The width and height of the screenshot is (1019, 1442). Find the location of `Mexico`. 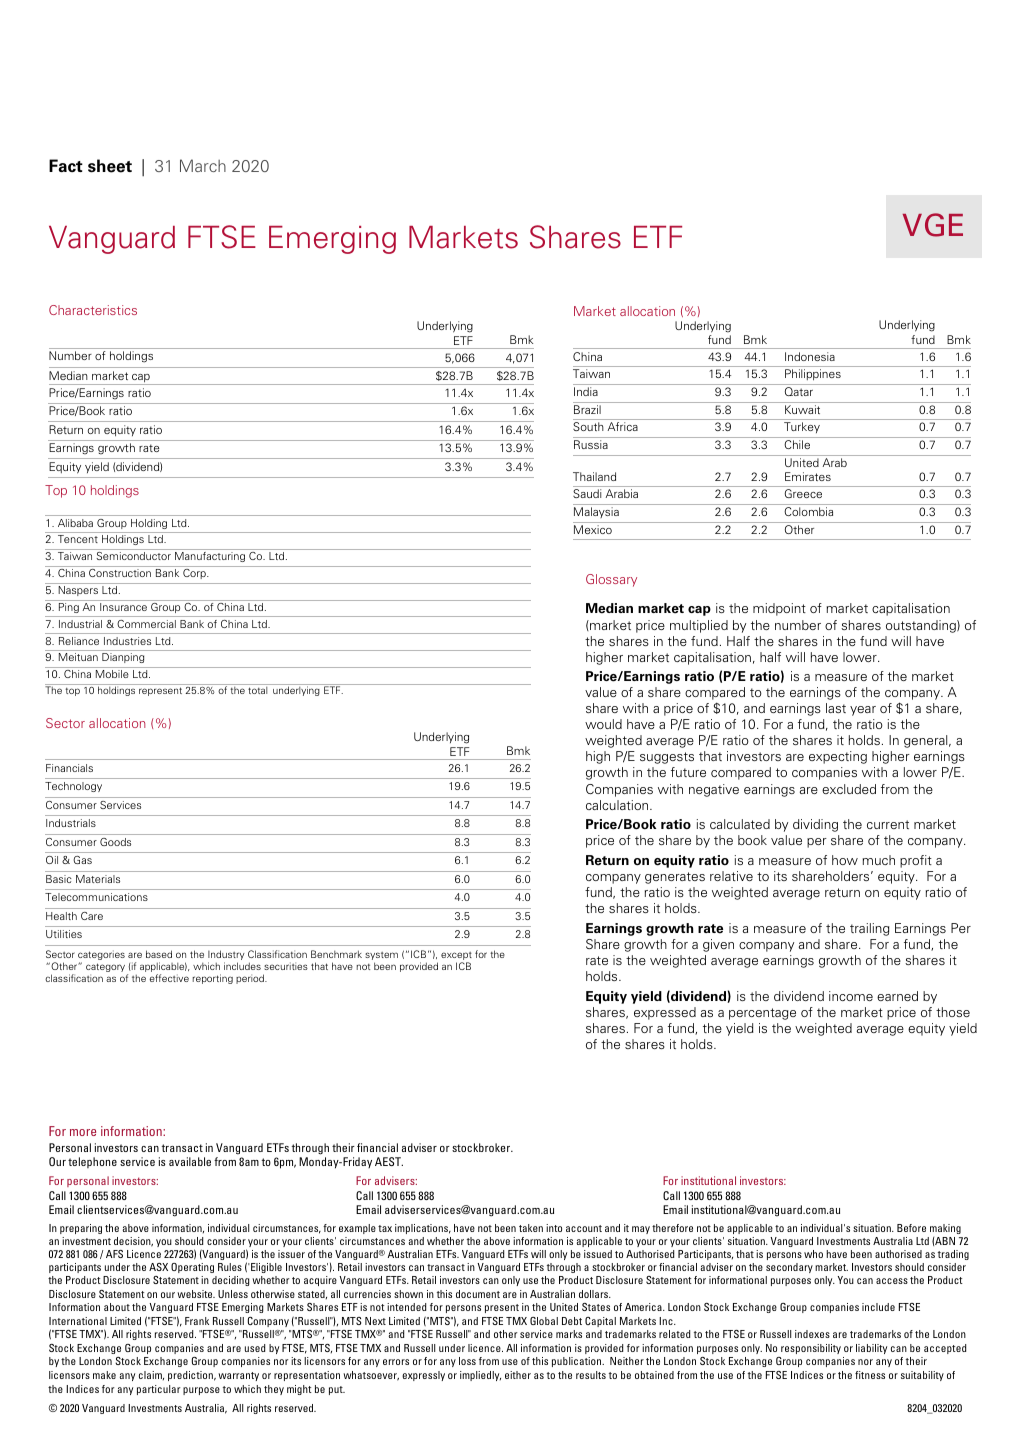

Mexico is located at coordinates (593, 529).
